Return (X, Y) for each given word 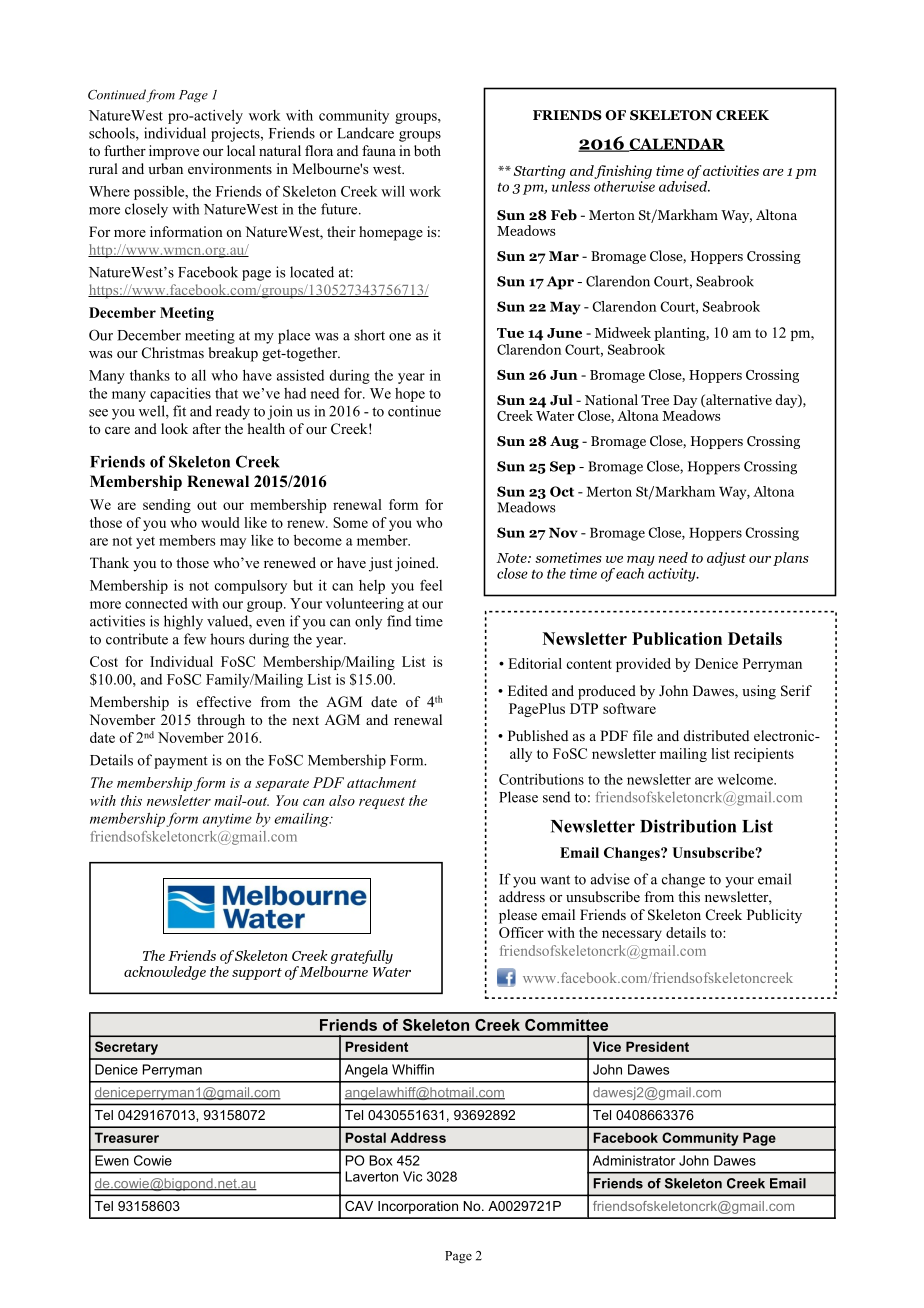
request (382, 803)
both (427, 150)
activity (673, 575)
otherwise (624, 185)
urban (165, 168)
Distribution (688, 826)
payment (181, 762)
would (220, 522)
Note (512, 558)
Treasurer (127, 1137)
